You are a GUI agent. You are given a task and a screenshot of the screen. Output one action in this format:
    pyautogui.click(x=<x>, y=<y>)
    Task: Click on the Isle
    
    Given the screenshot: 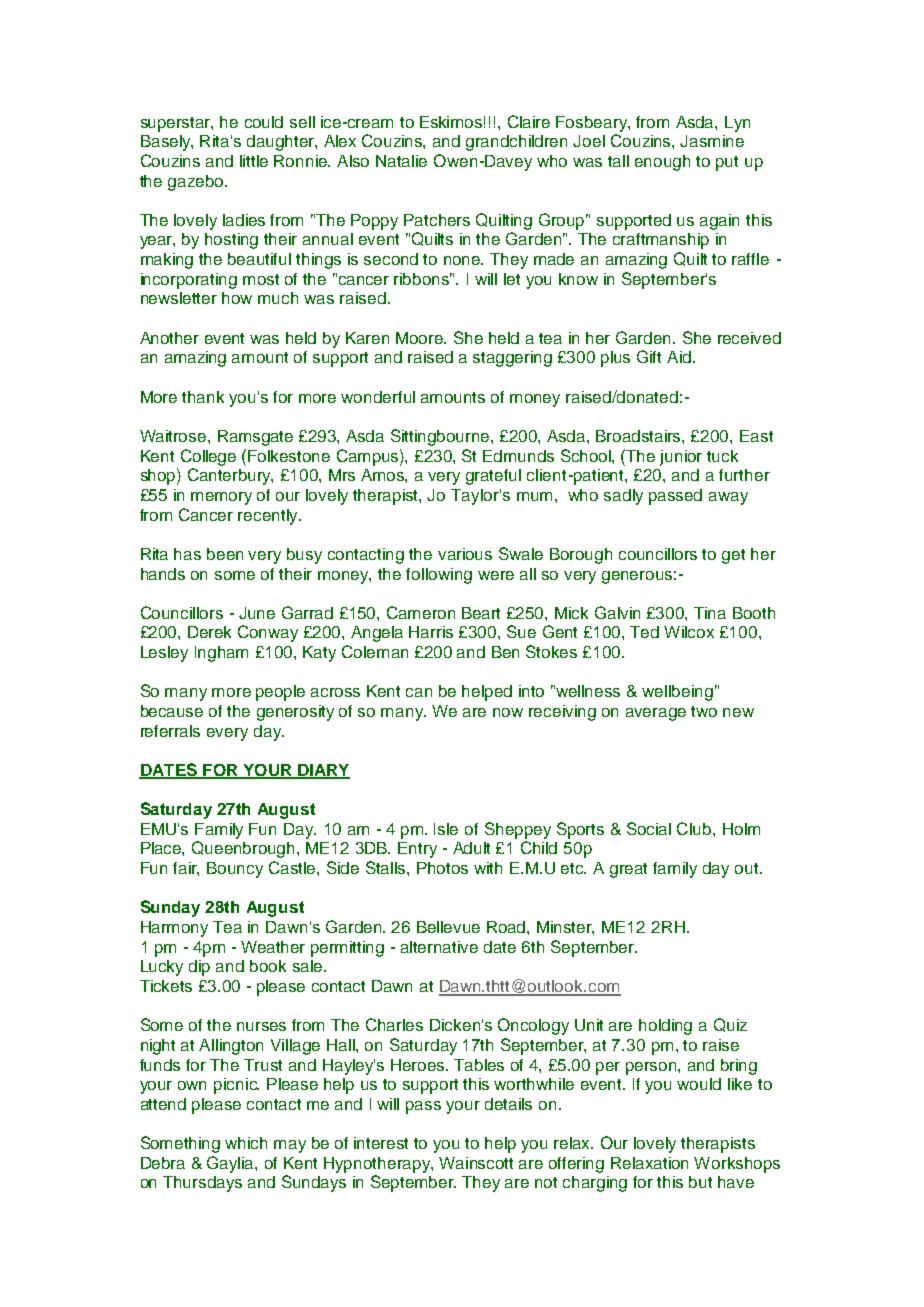 What is the action you would take?
    pyautogui.click(x=446, y=829)
